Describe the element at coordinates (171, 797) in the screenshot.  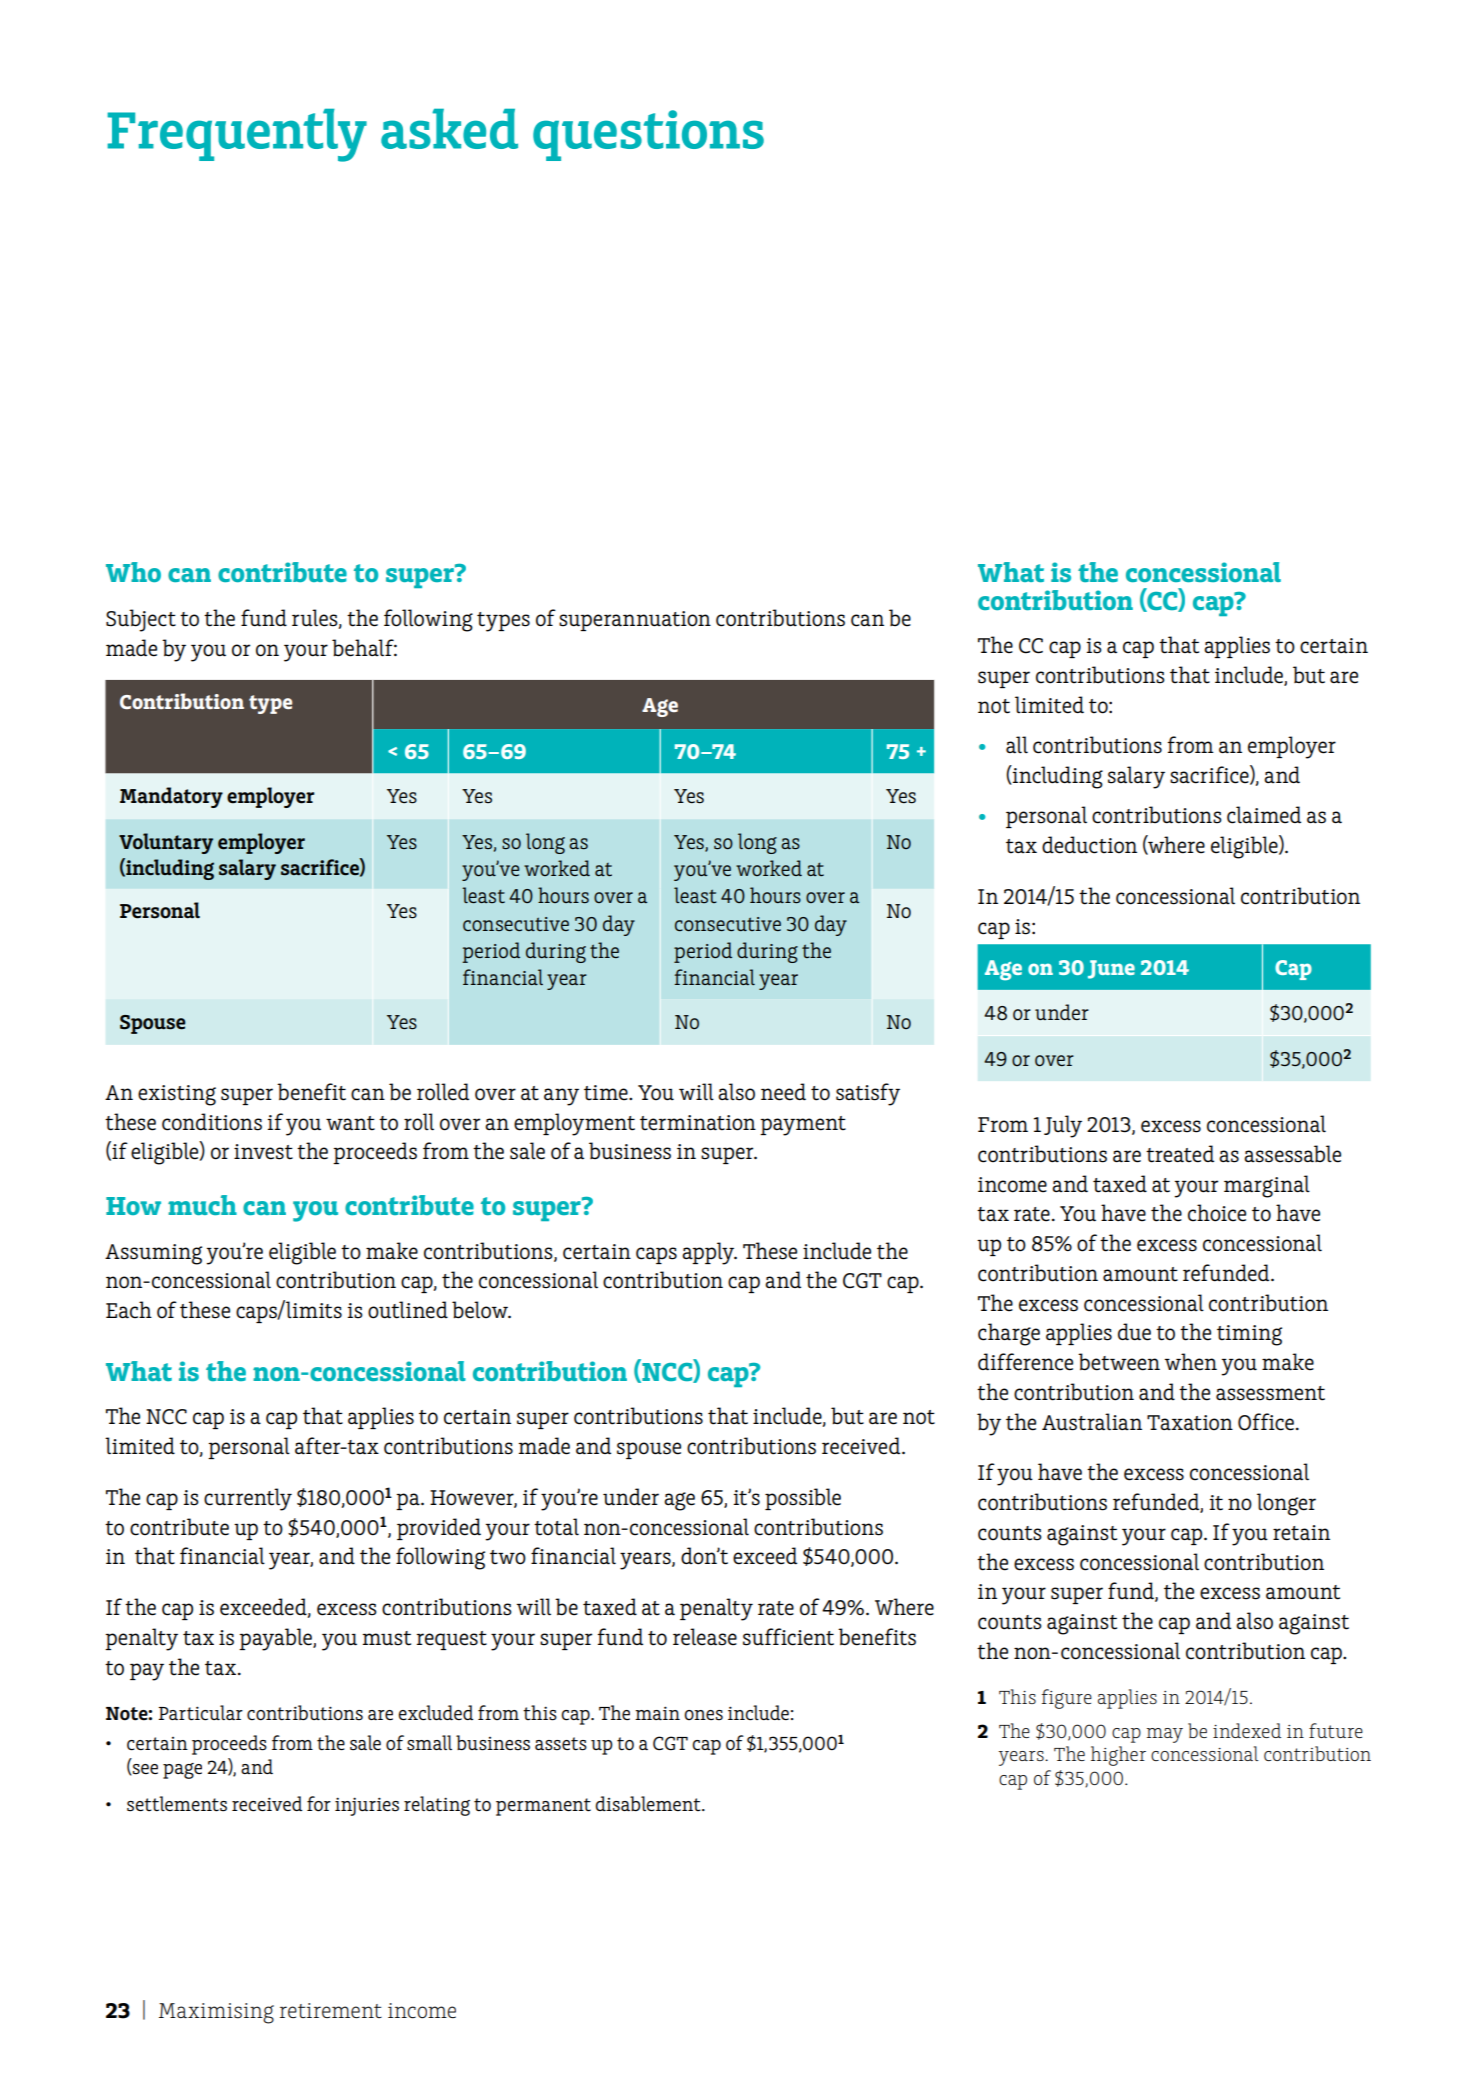
I see `Mandatory` at that location.
